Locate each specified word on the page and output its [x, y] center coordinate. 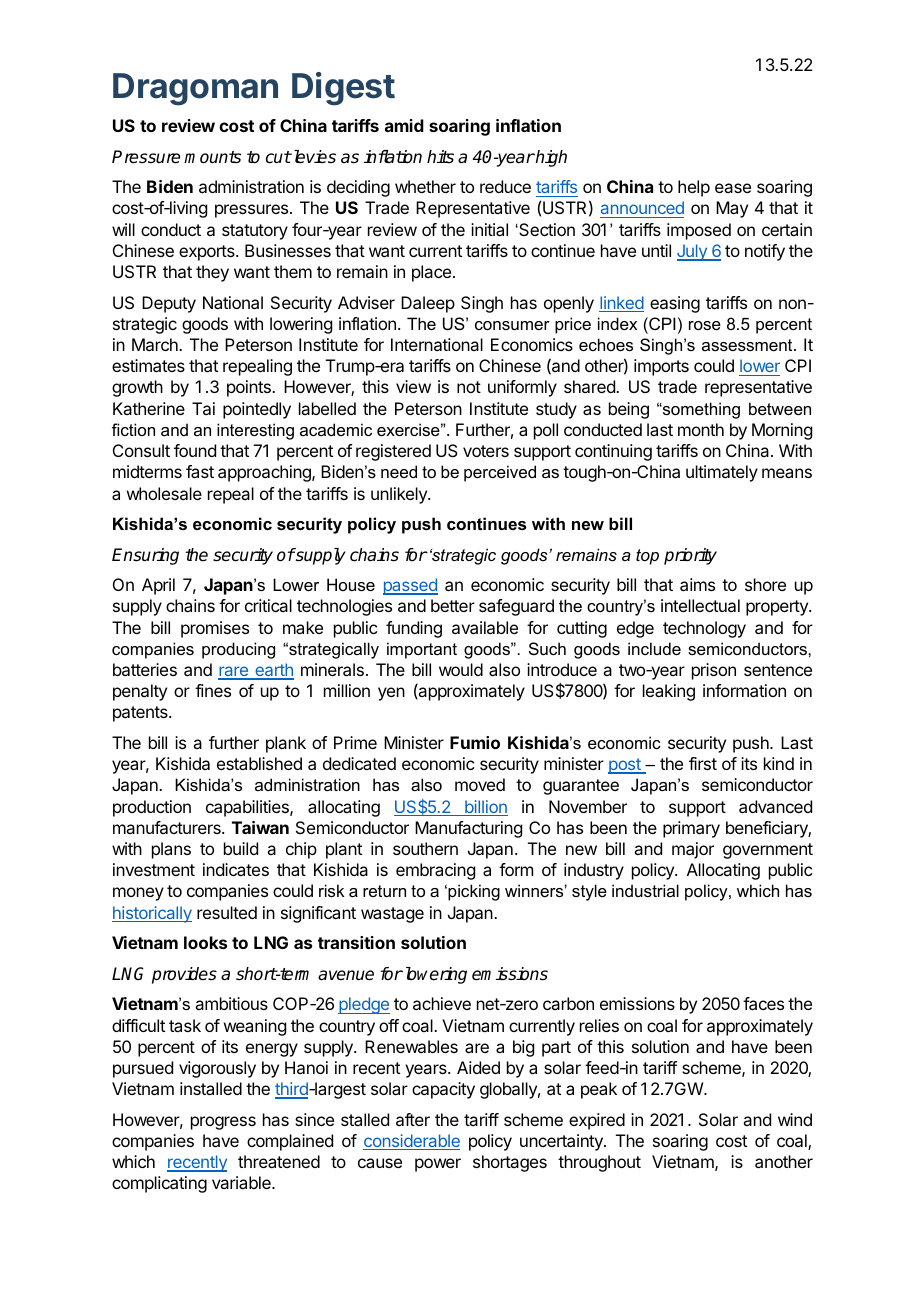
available [485, 627]
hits [440, 157]
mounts [212, 157]
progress [223, 1123]
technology [704, 629]
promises [215, 629]
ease [733, 188]
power [438, 1165]
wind [795, 1119]
